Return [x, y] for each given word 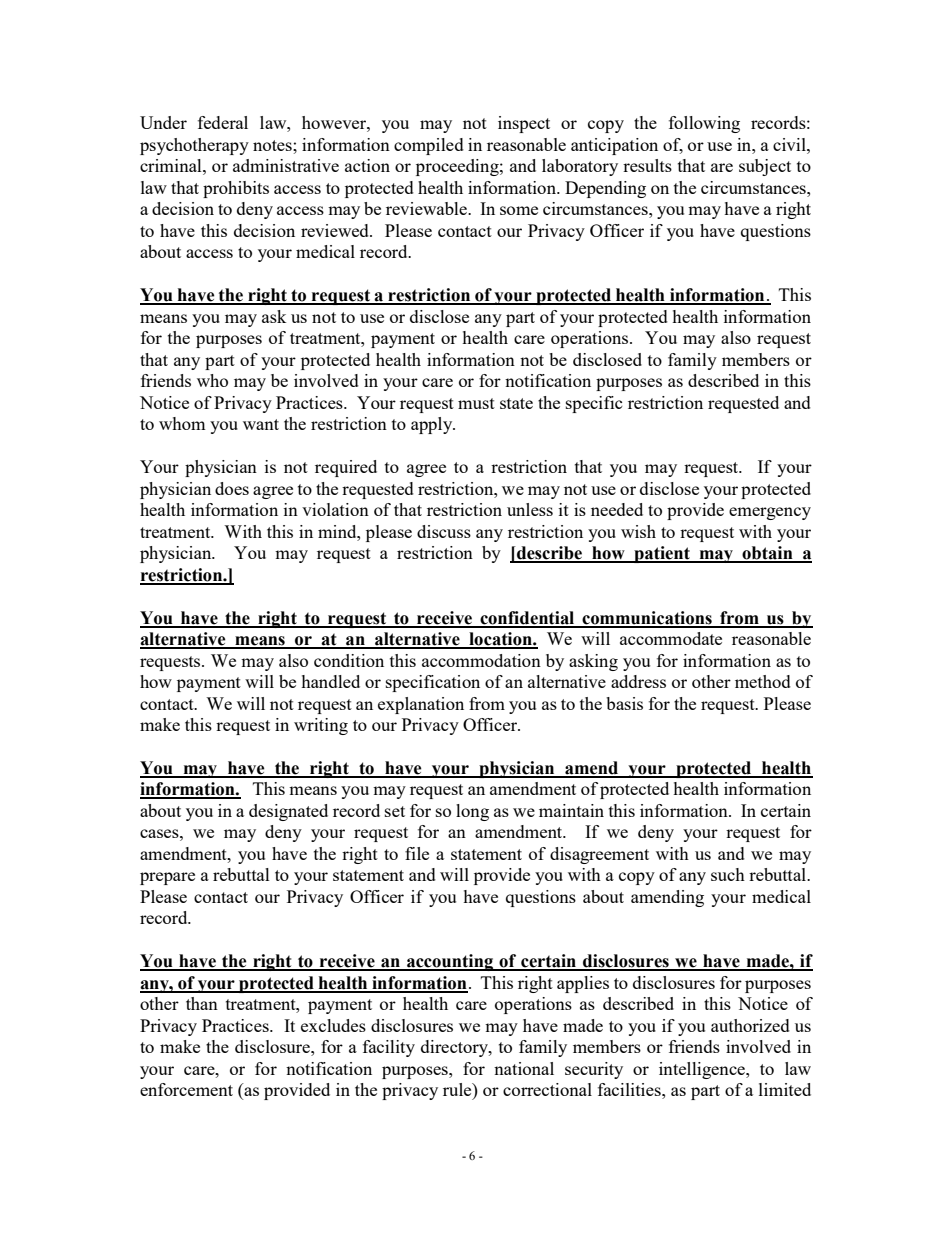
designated [288, 812]
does [232, 488]
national [524, 1068]
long [472, 812]
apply [433, 425]
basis [624, 703]
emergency [770, 513]
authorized [750, 1025]
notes [273, 145]
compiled [429, 146]
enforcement [186, 1089]
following [704, 124]
